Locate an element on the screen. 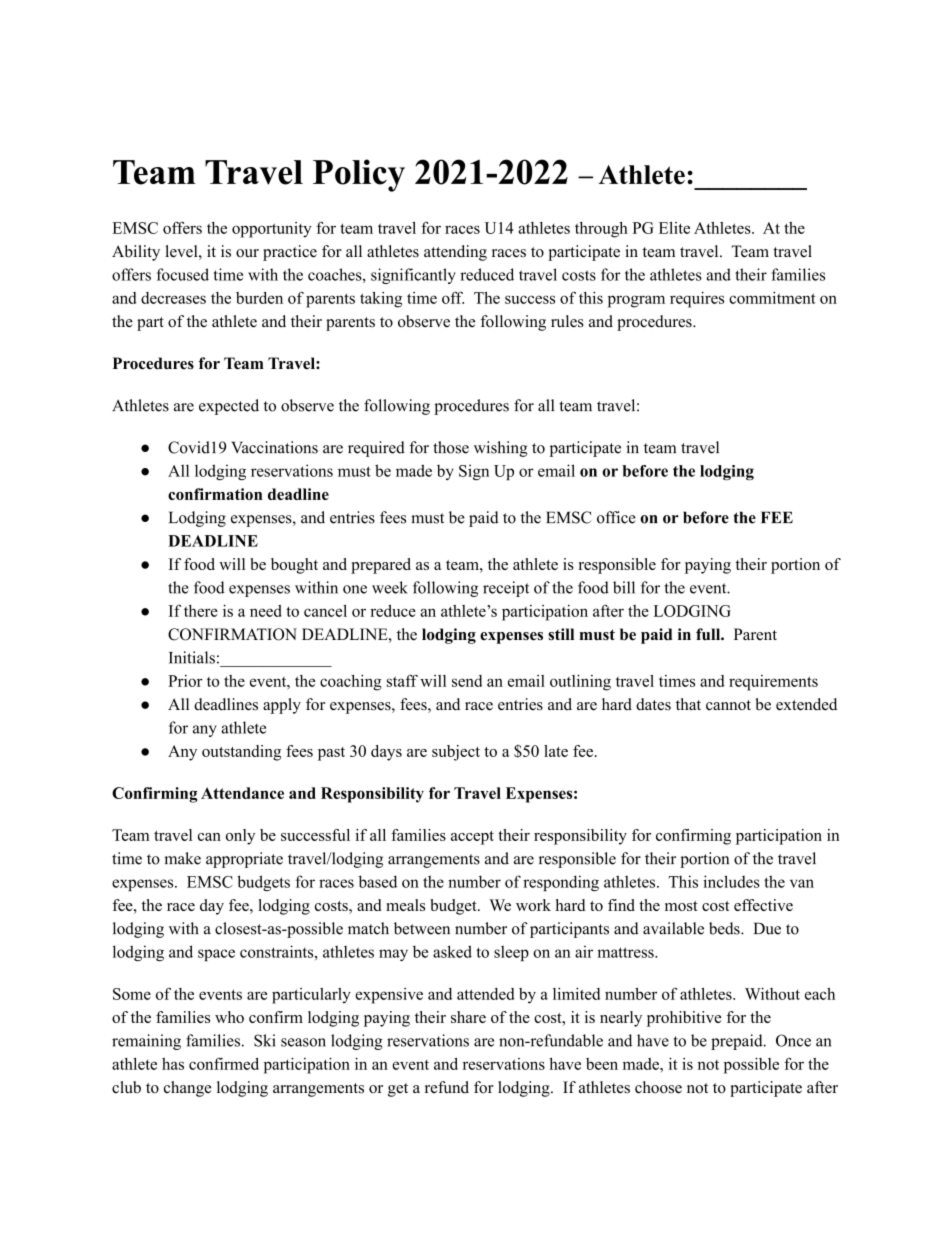  attending is located at coordinates (455, 253).
